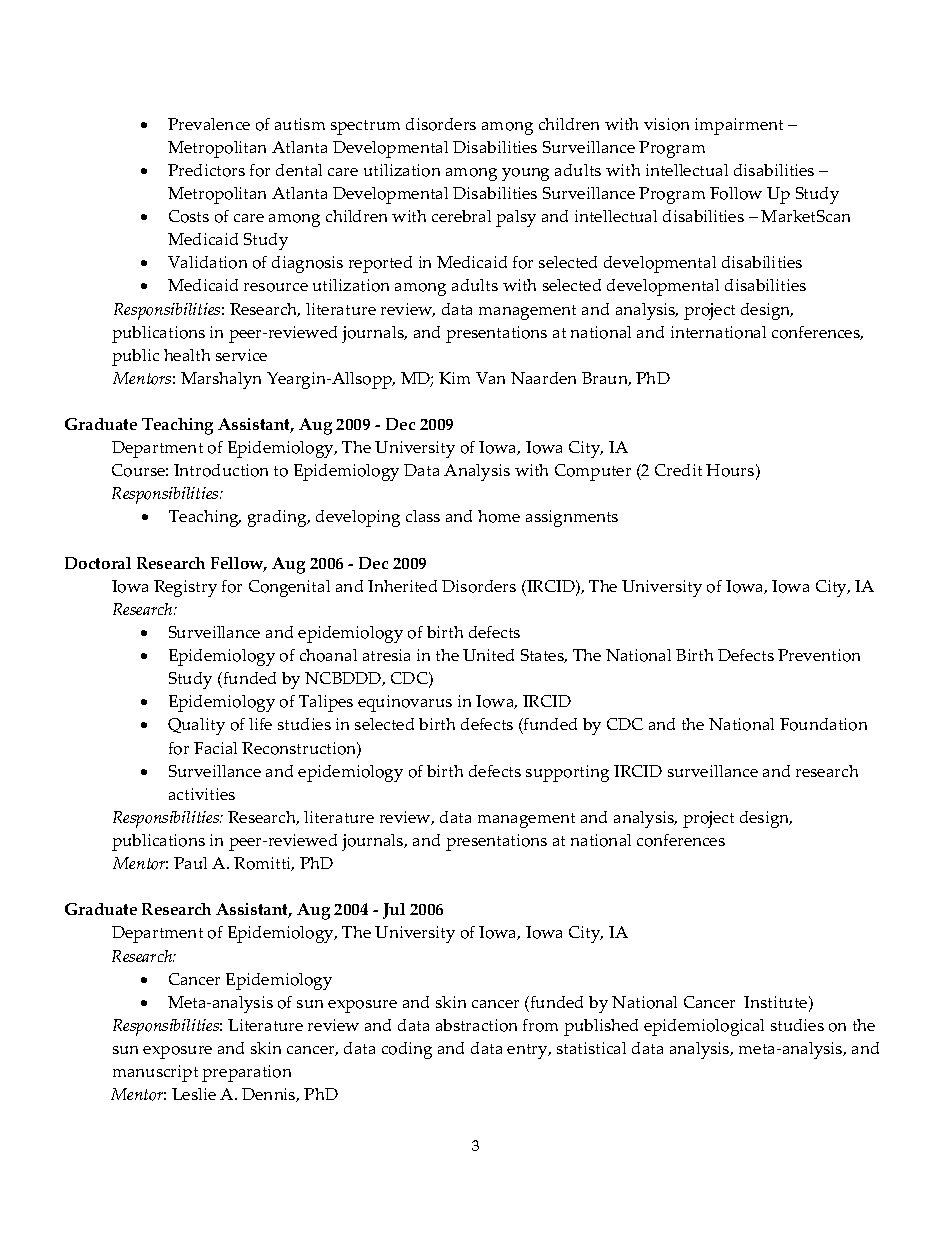 This screenshot has width=952, height=1233. I want to click on Registry, so click(185, 588).
